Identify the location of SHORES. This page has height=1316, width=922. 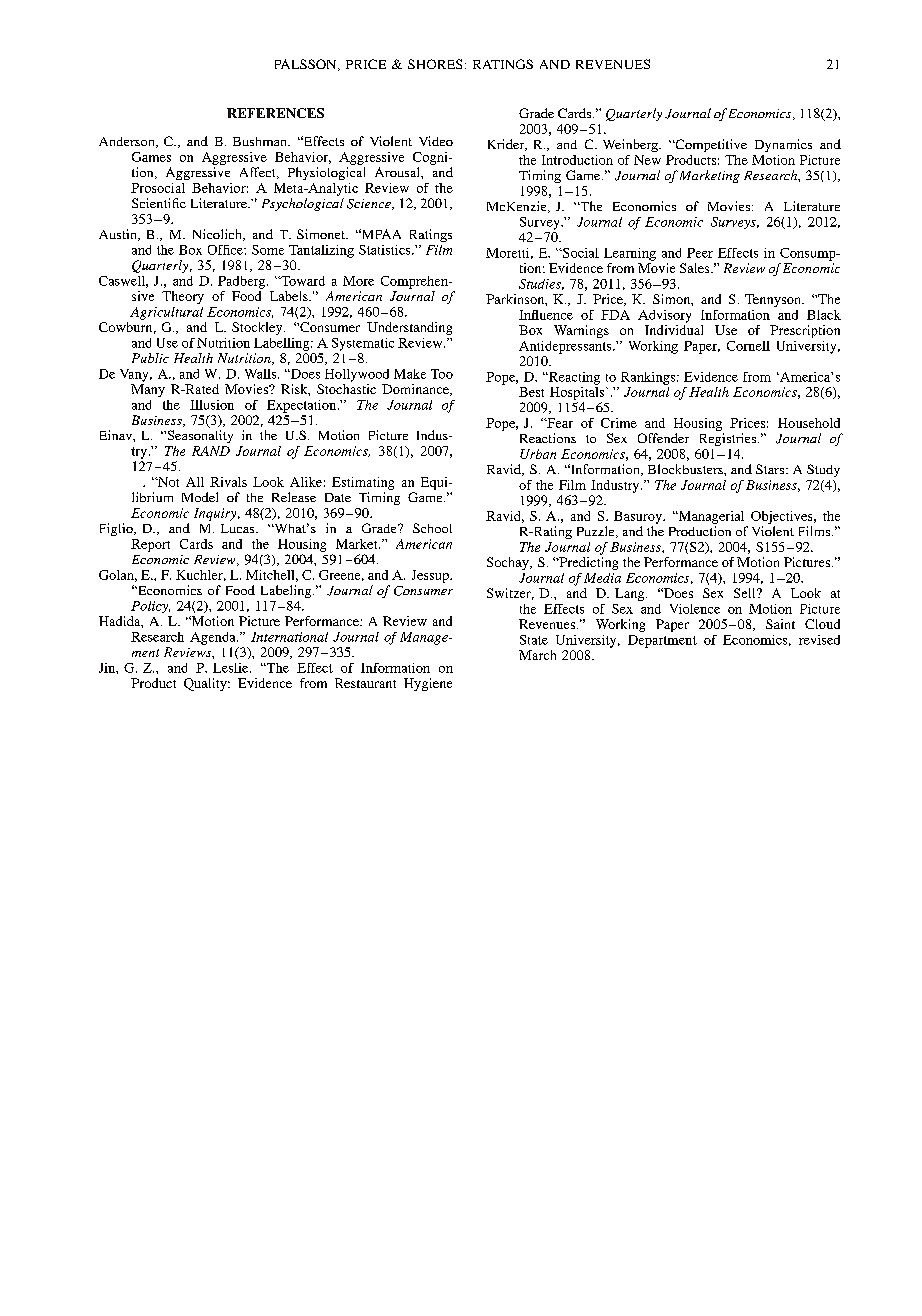
(435, 64).
